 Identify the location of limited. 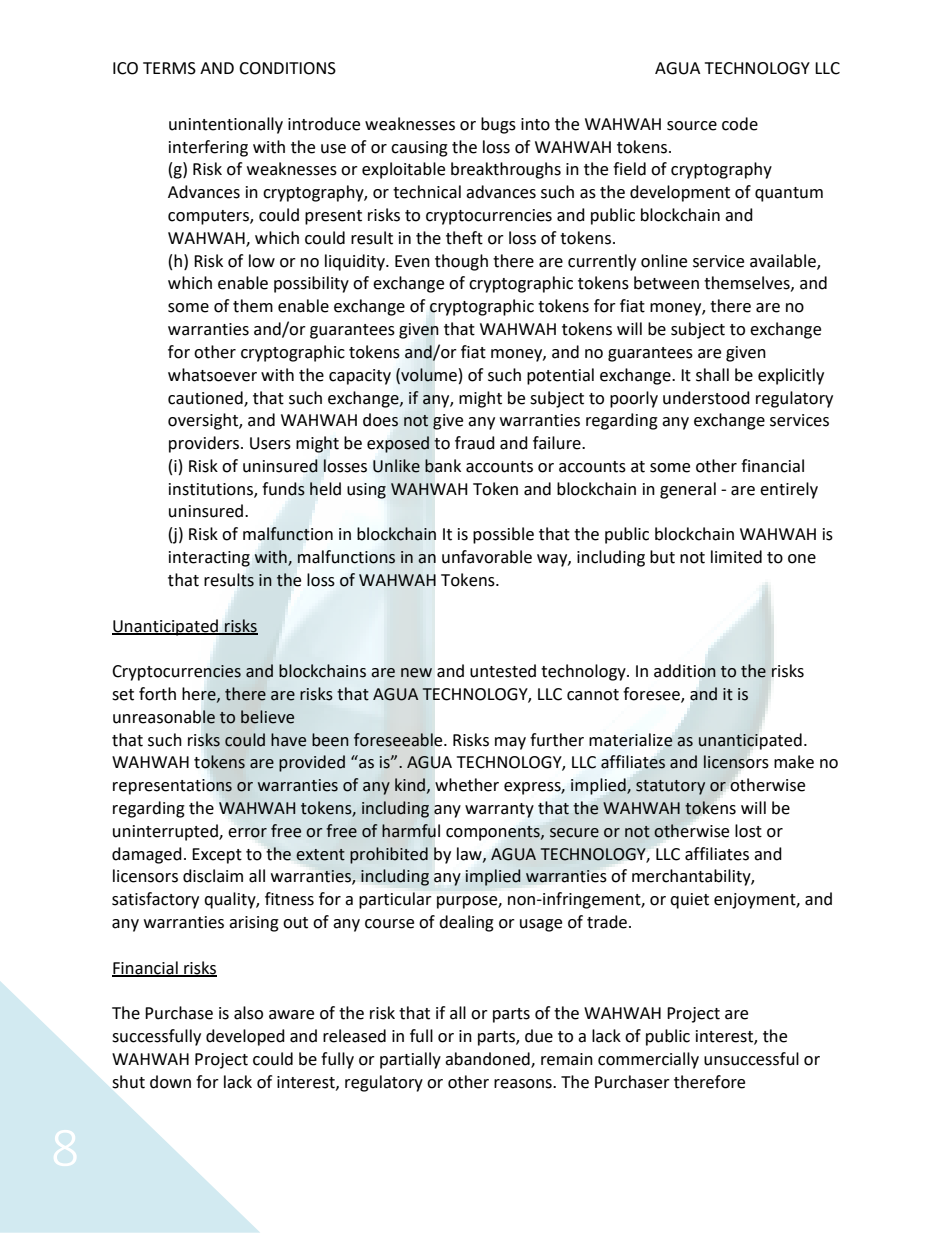
(736, 557).
